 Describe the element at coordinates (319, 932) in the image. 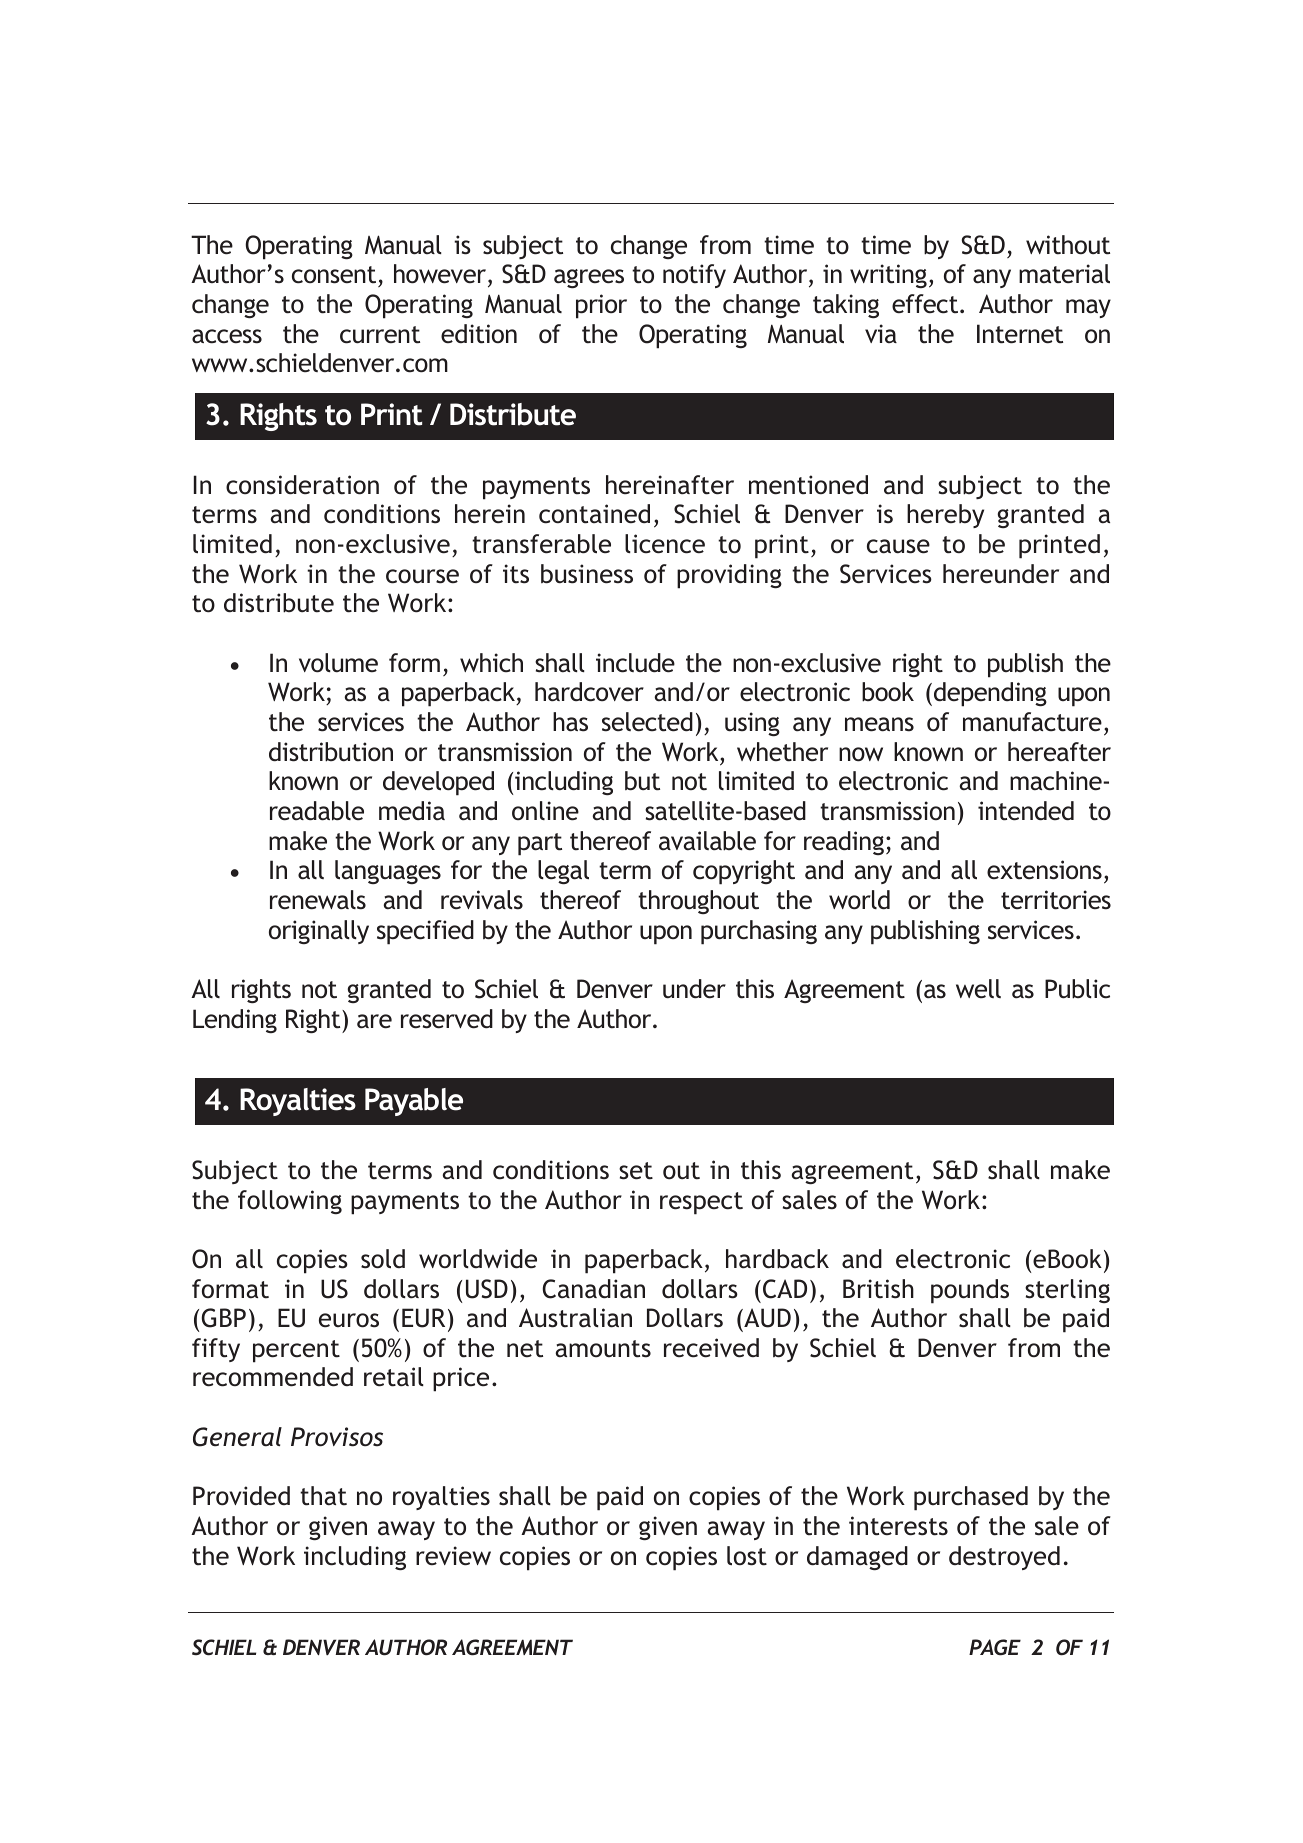

I see `originally` at that location.
